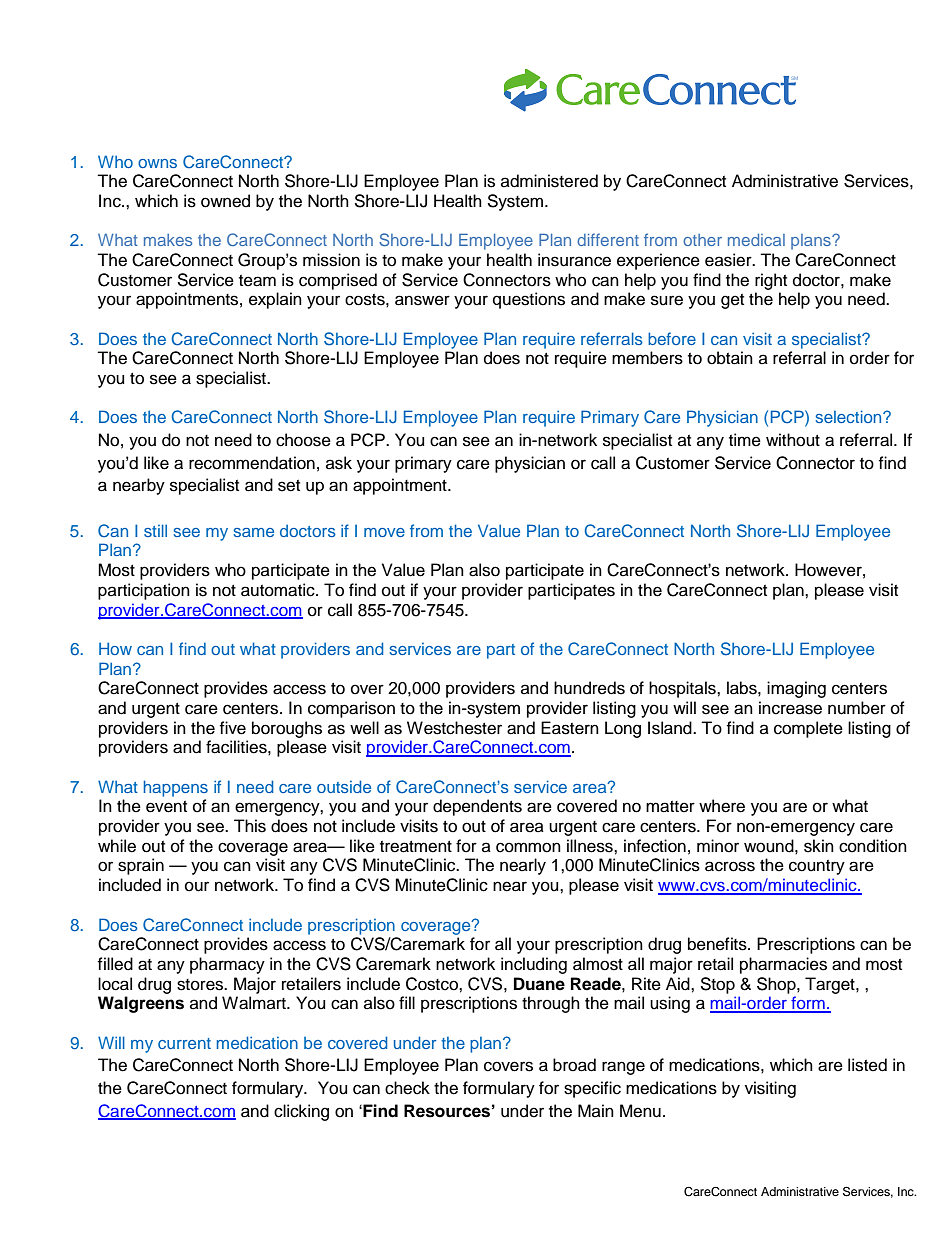  What do you see at coordinates (176, 788) in the page?
I see `happens` at bounding box center [176, 788].
